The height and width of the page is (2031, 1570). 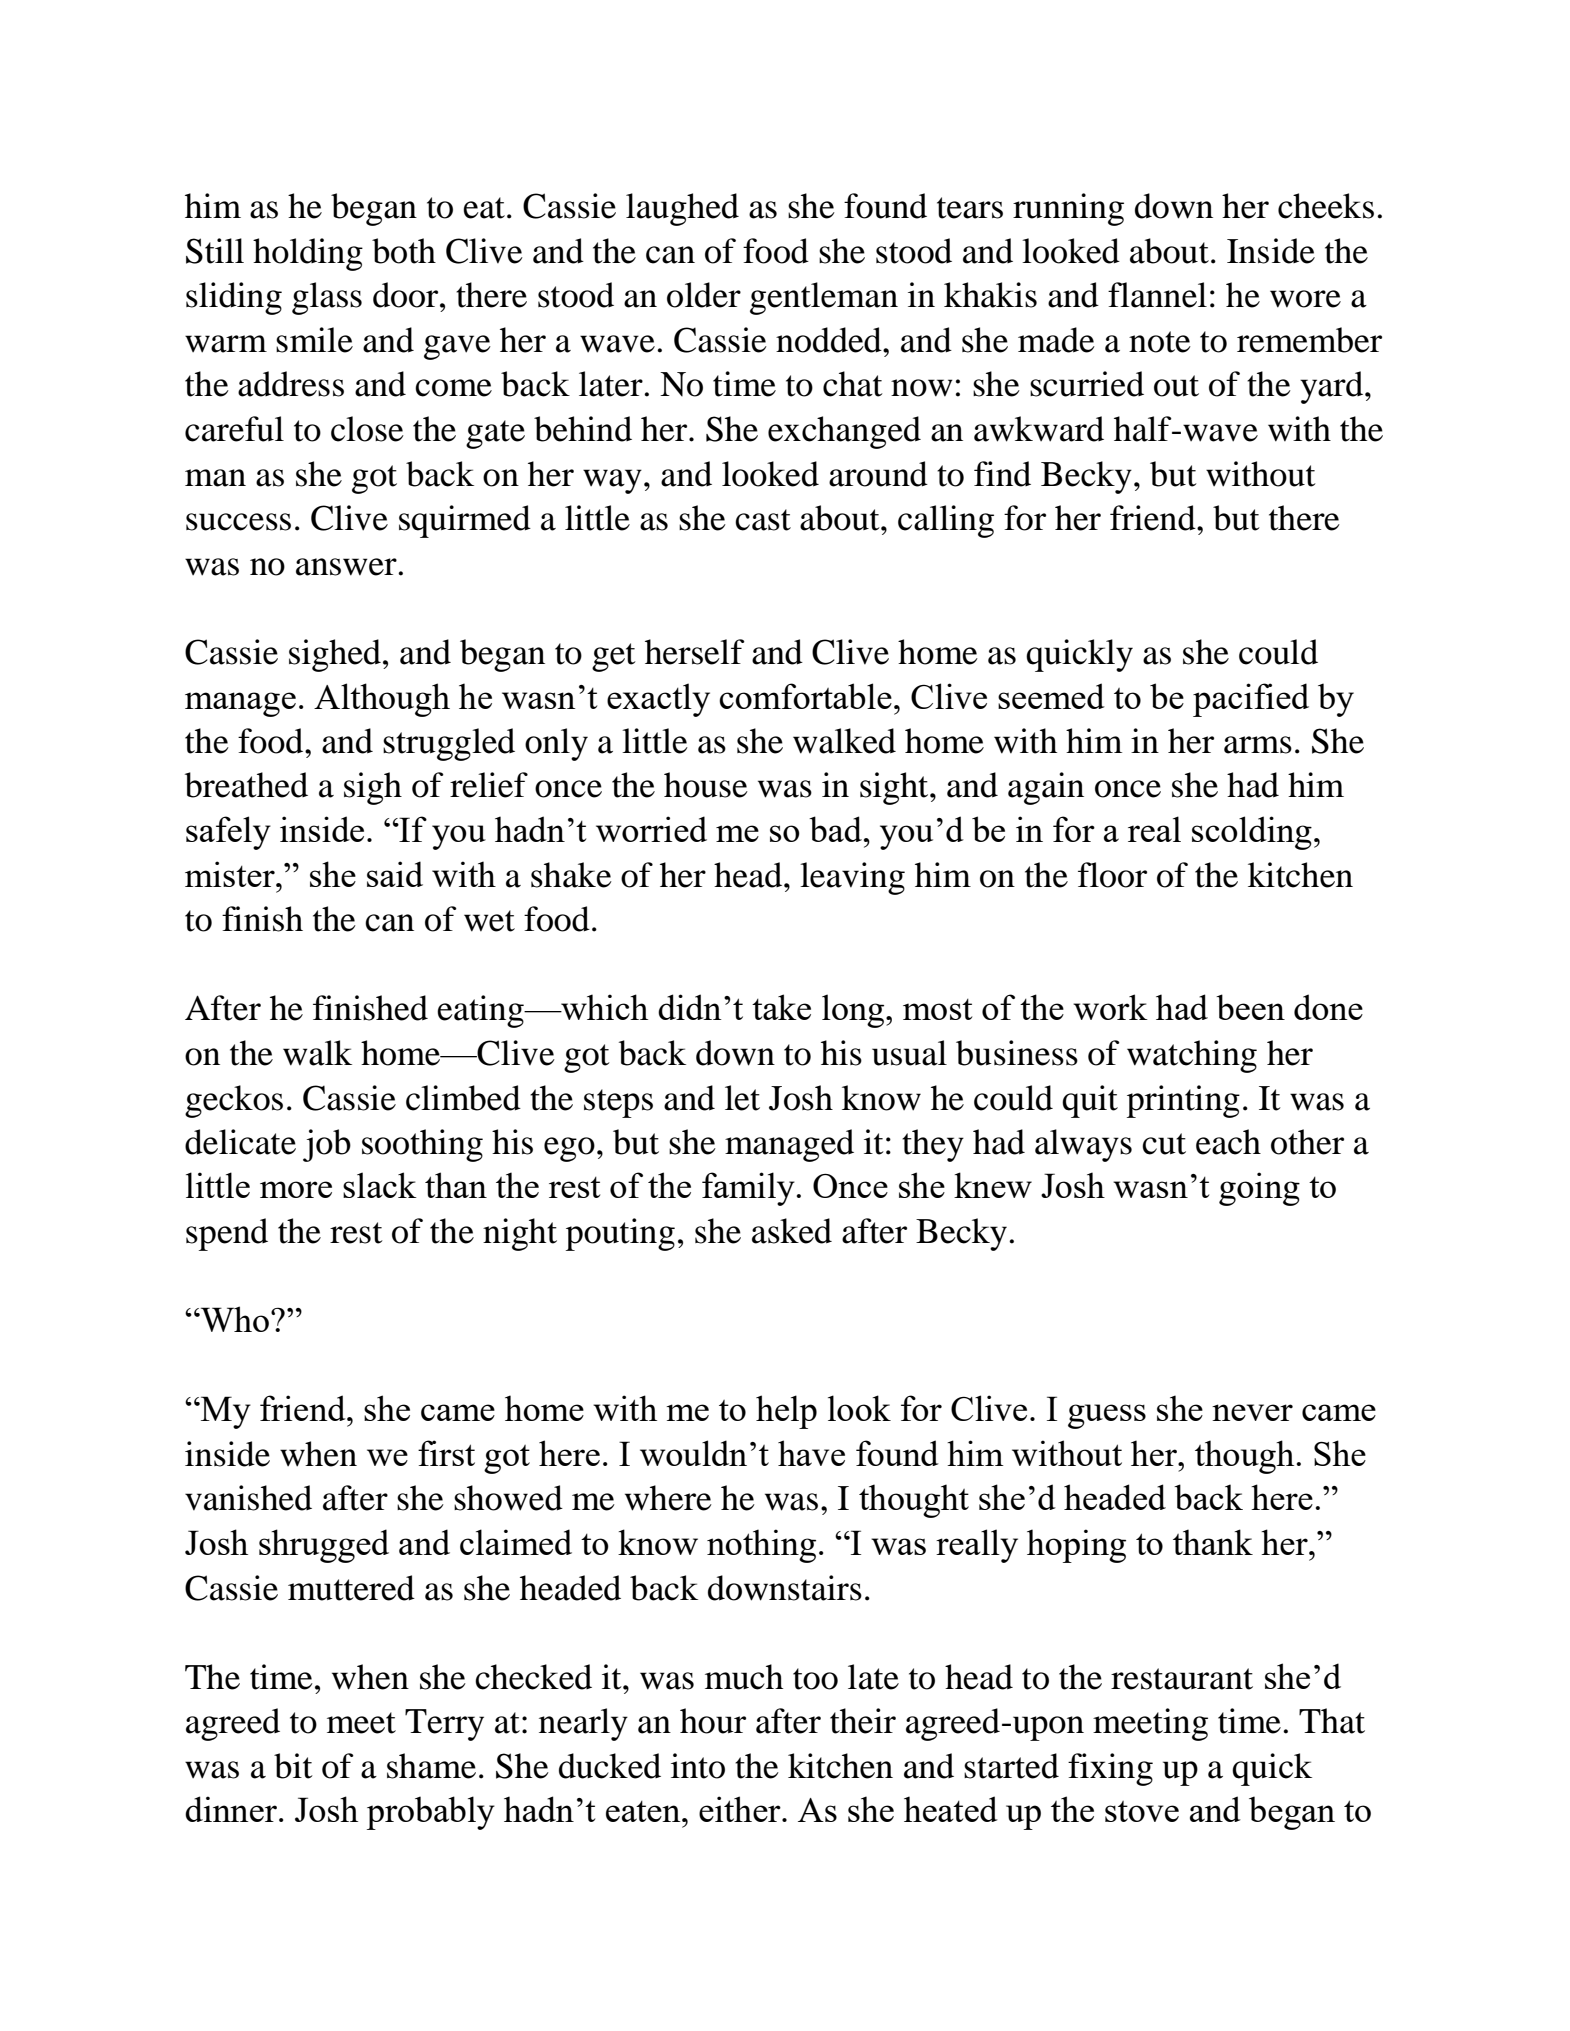 I want to click on going, so click(x=1259, y=1189).
